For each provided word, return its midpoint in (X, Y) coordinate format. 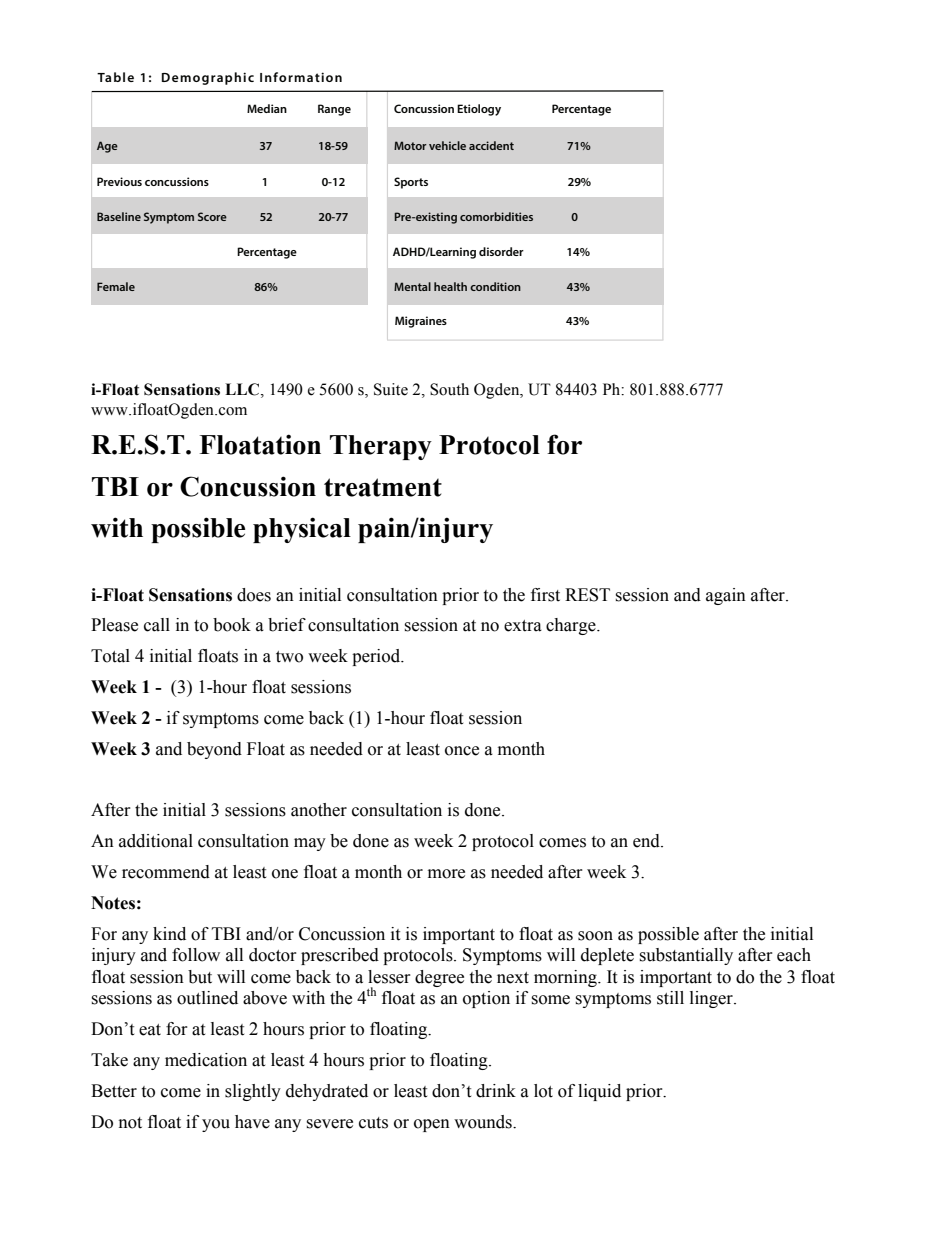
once (462, 751)
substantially (686, 956)
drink (496, 1091)
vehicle (447, 145)
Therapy (381, 447)
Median (267, 108)
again (726, 596)
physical (302, 530)
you (216, 1125)
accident (491, 145)
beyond (214, 750)
